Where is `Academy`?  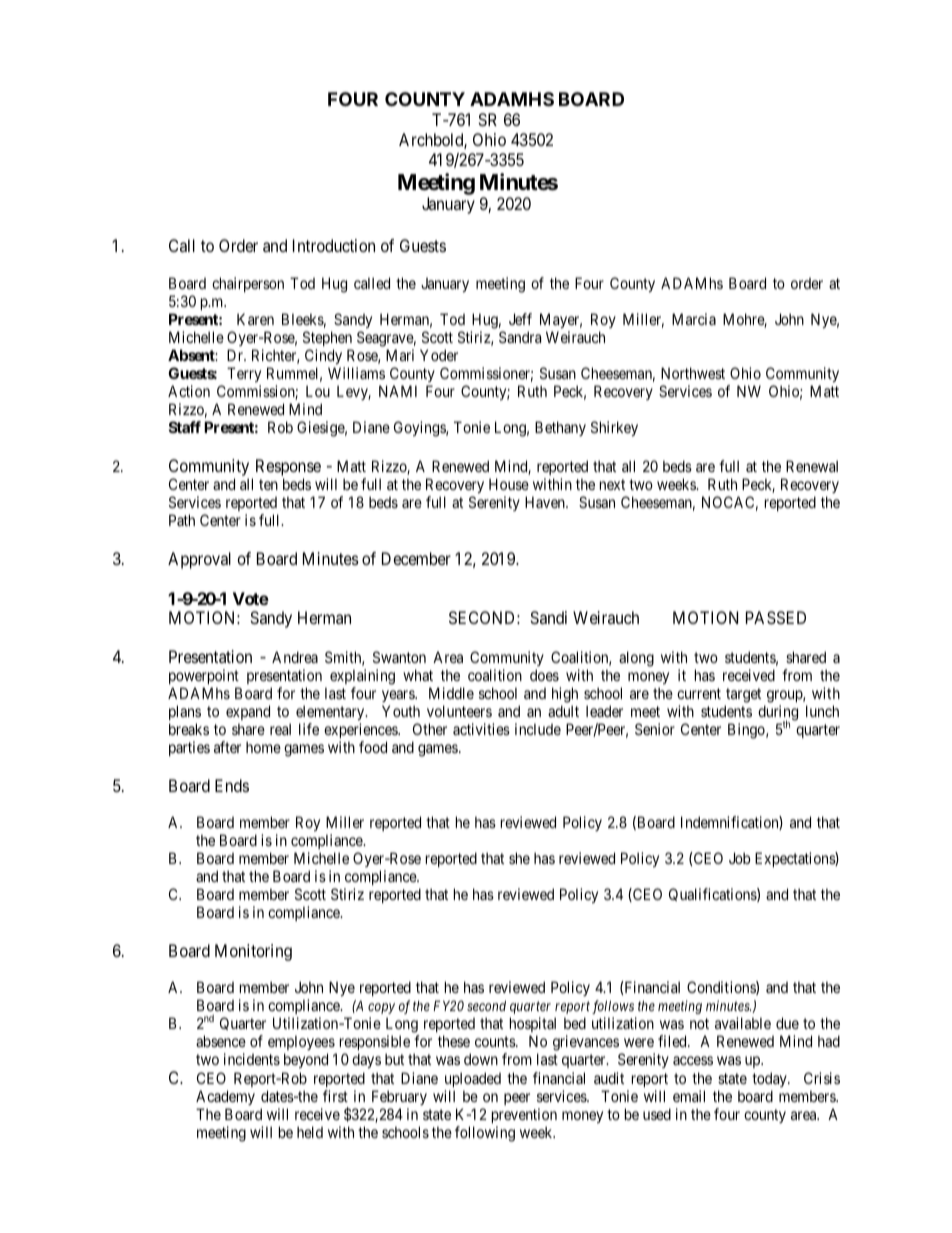 Academy is located at coordinates (225, 1097).
